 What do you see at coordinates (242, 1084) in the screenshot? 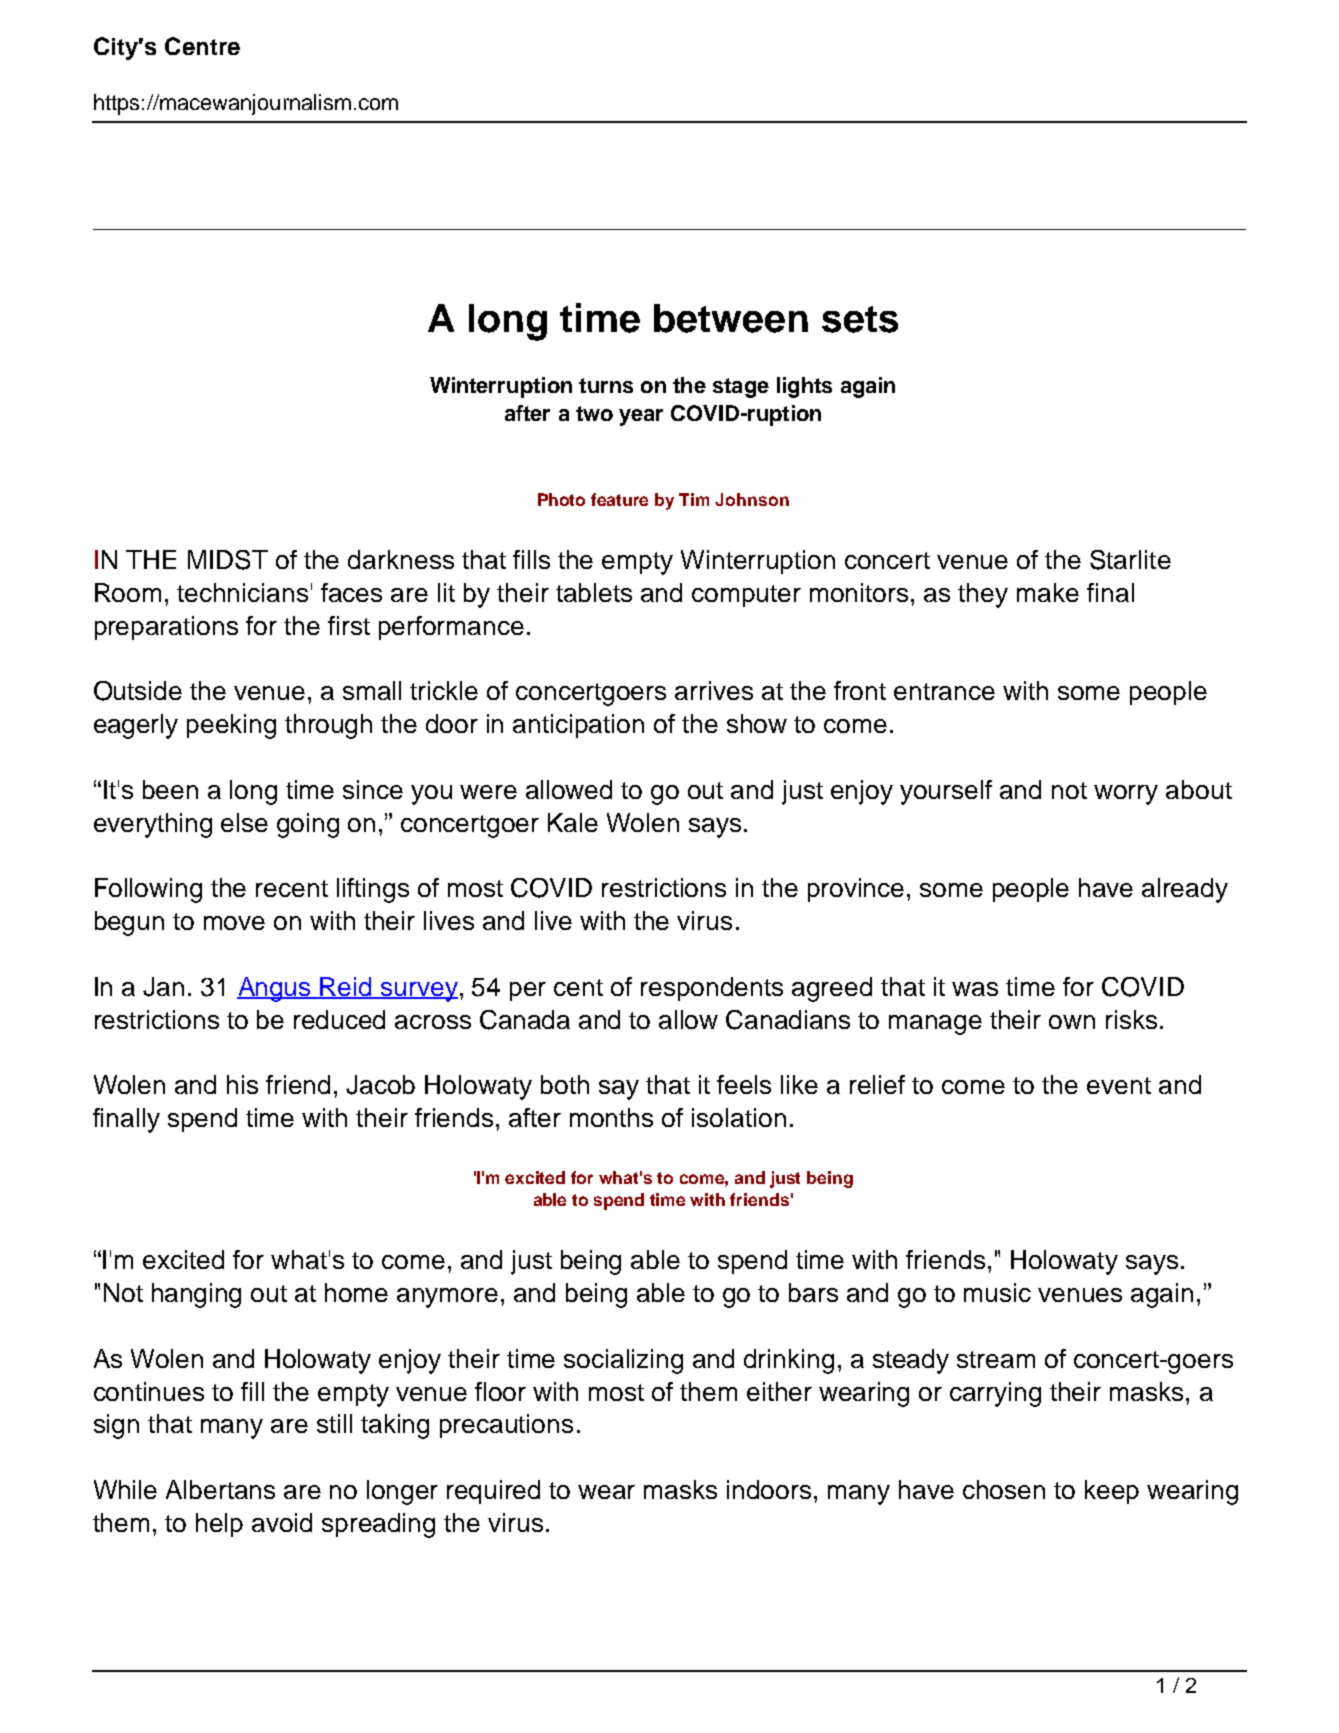
I see `his` at bounding box center [242, 1084].
